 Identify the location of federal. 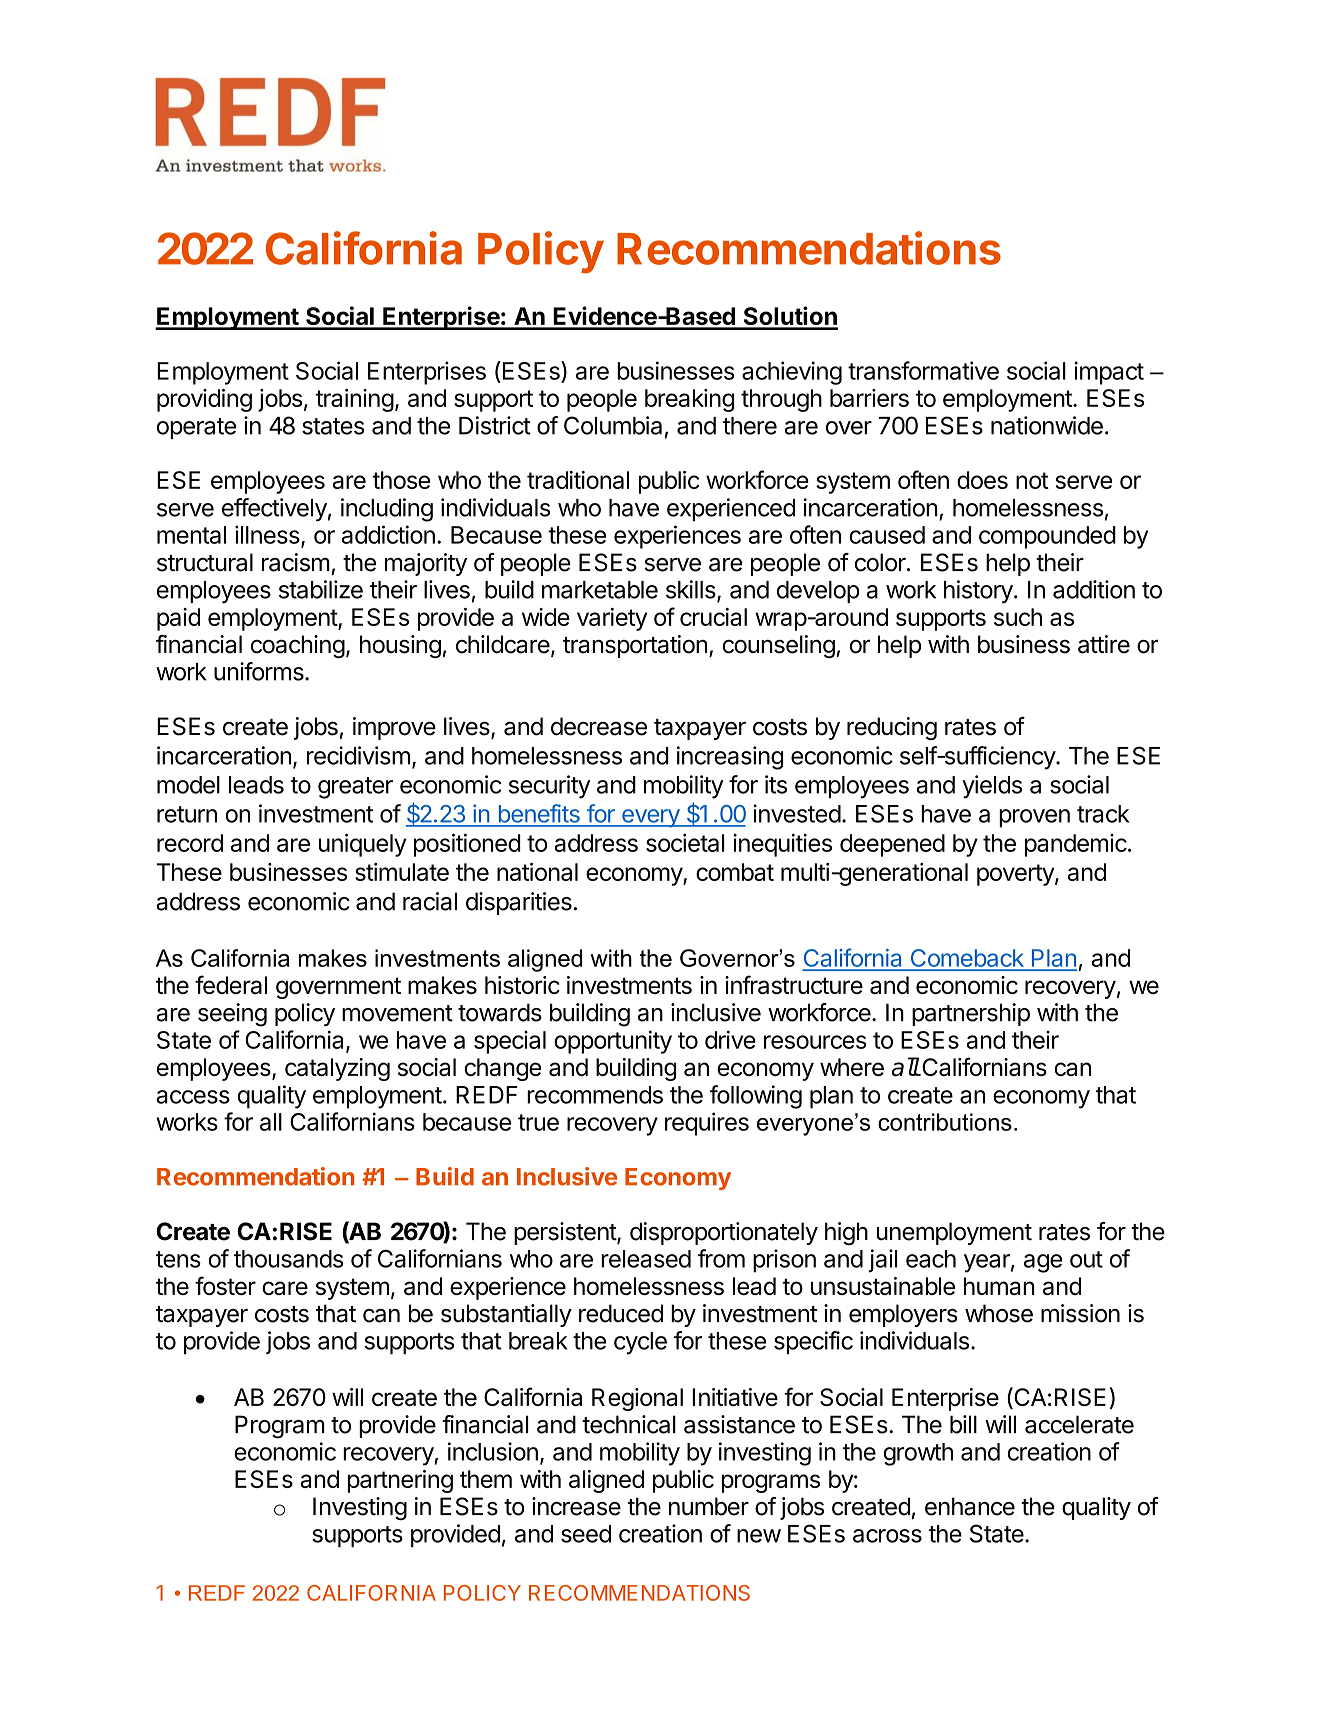
(231, 984).
